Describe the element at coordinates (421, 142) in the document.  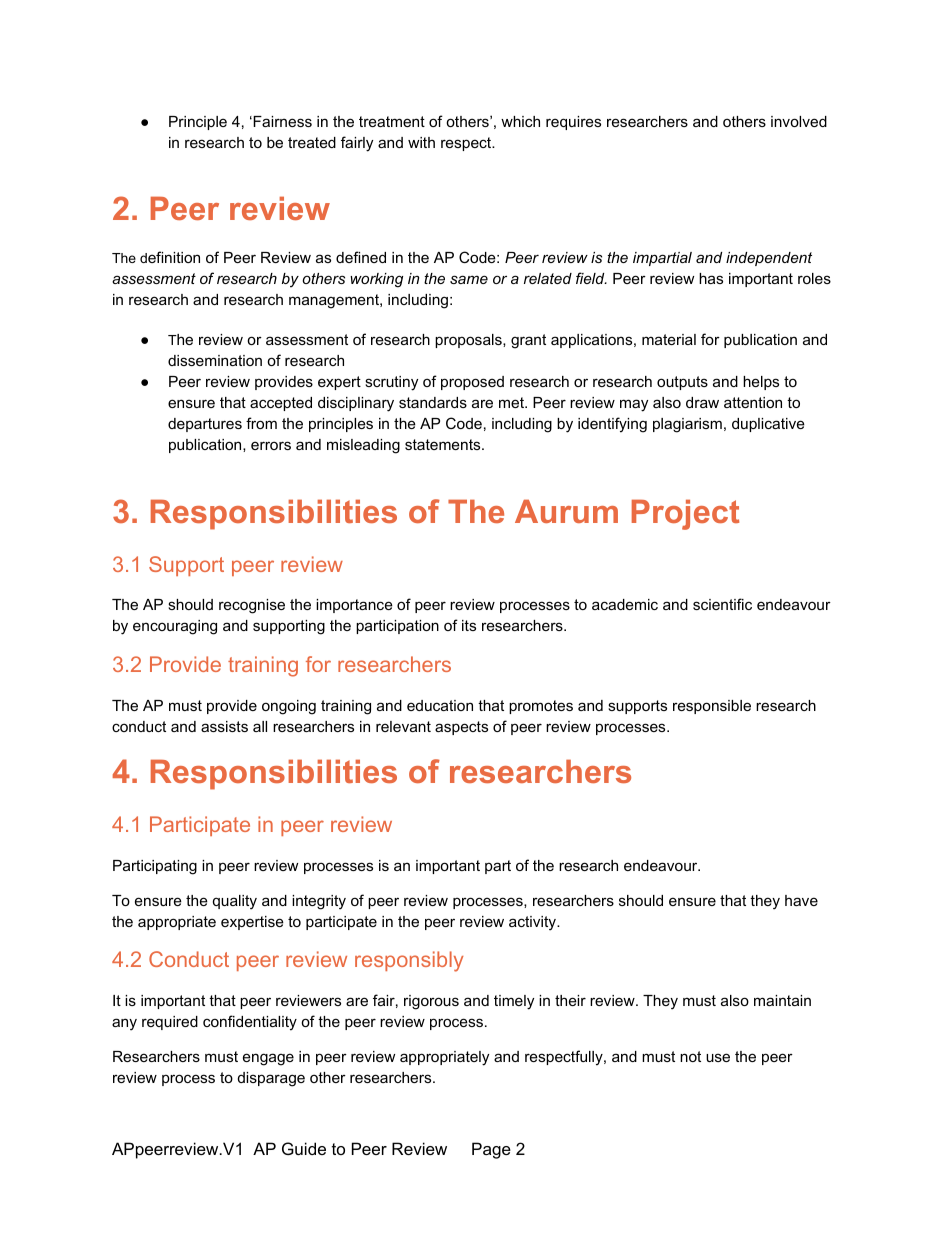
I see `with` at that location.
